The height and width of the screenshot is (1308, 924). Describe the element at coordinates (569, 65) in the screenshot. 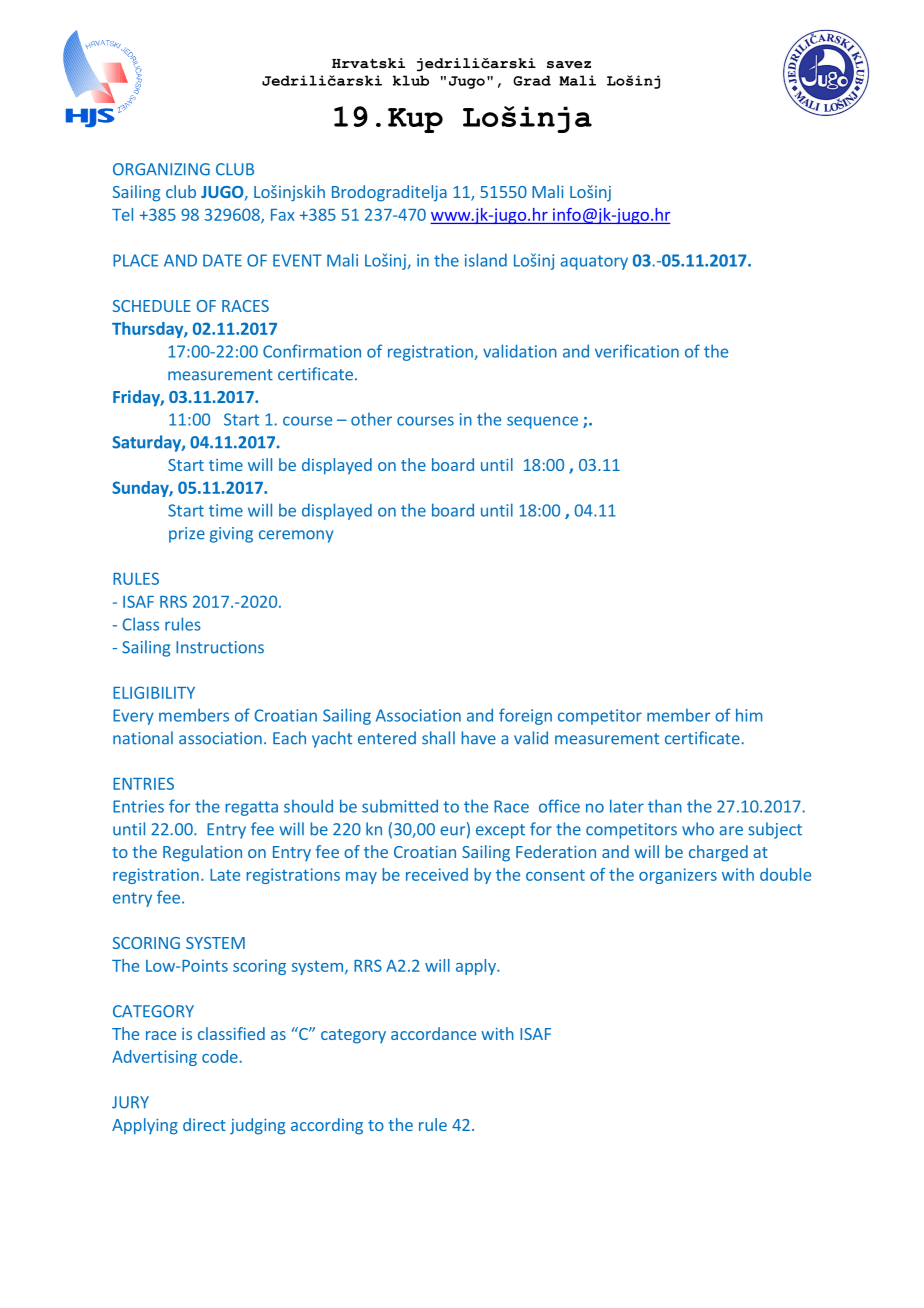

I see `savez` at that location.
